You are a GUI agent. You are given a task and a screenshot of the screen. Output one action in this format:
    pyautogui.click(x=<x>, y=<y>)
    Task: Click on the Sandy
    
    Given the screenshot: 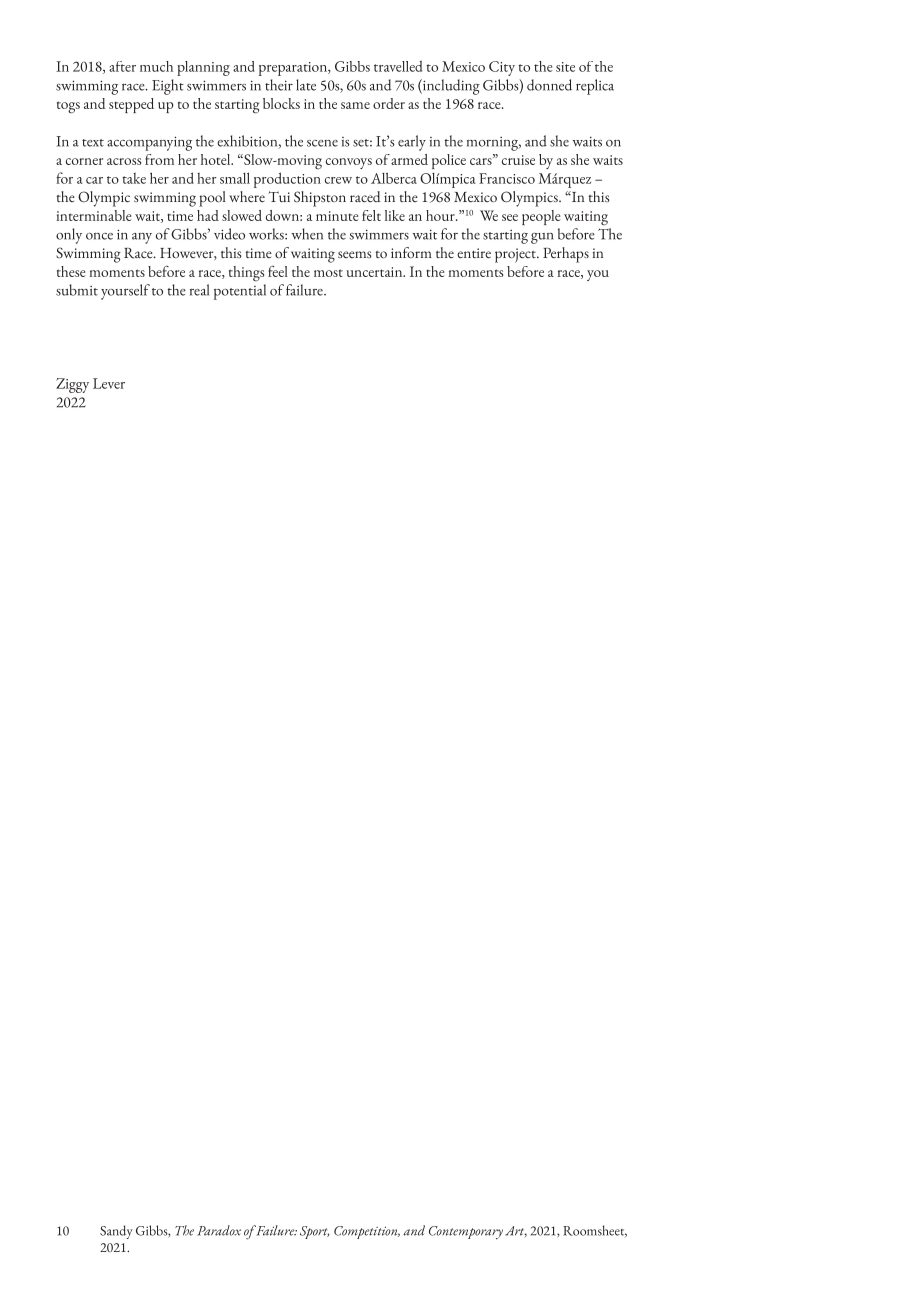 What is the action you would take?
    pyautogui.click(x=116, y=1232)
